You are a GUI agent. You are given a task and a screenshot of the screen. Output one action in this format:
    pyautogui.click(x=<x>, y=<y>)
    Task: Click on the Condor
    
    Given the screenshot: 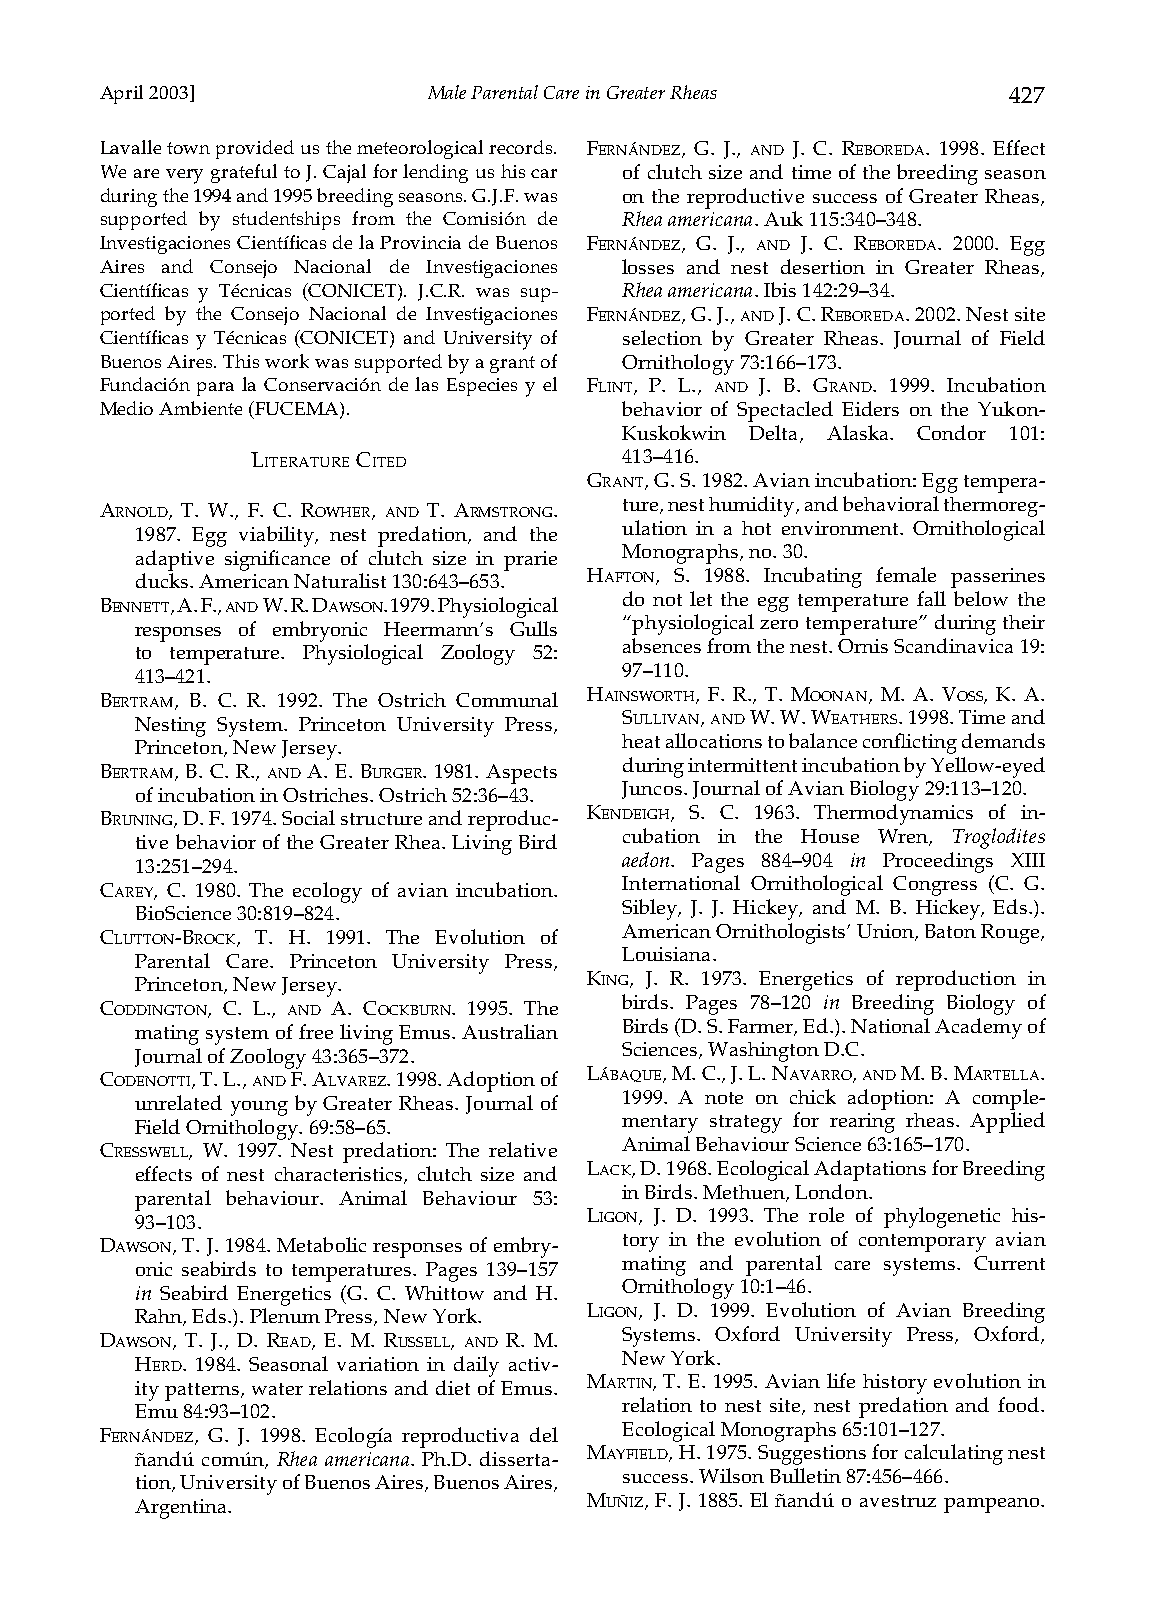 What is the action you would take?
    pyautogui.click(x=951, y=432)
